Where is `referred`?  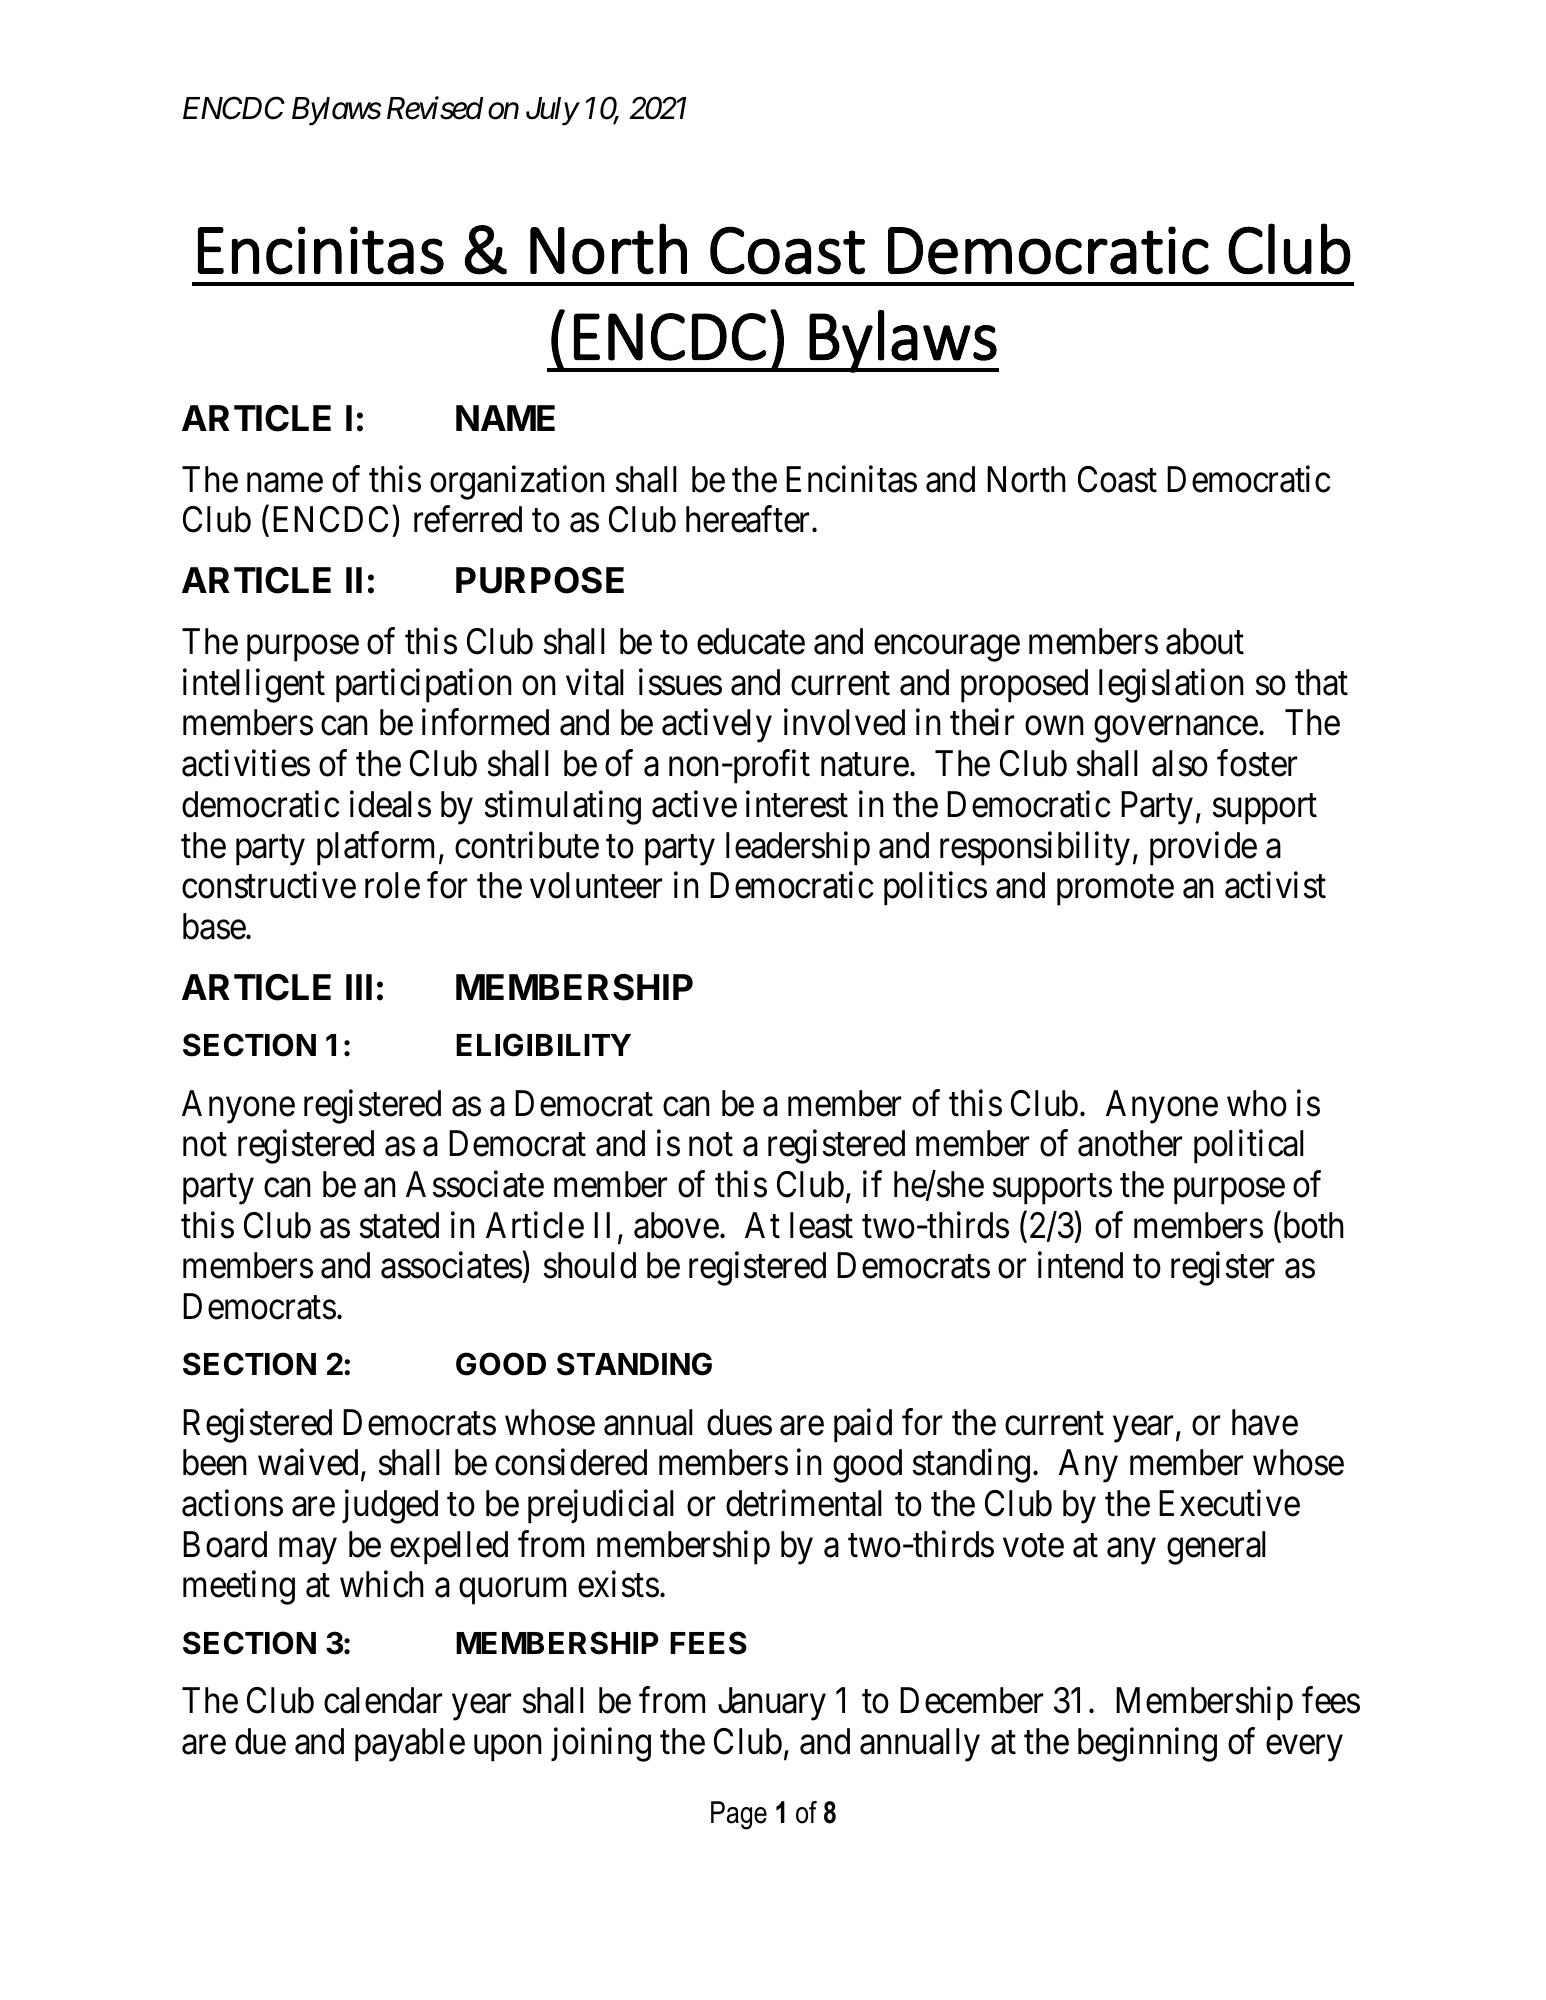
referred is located at coordinates (468, 519).
